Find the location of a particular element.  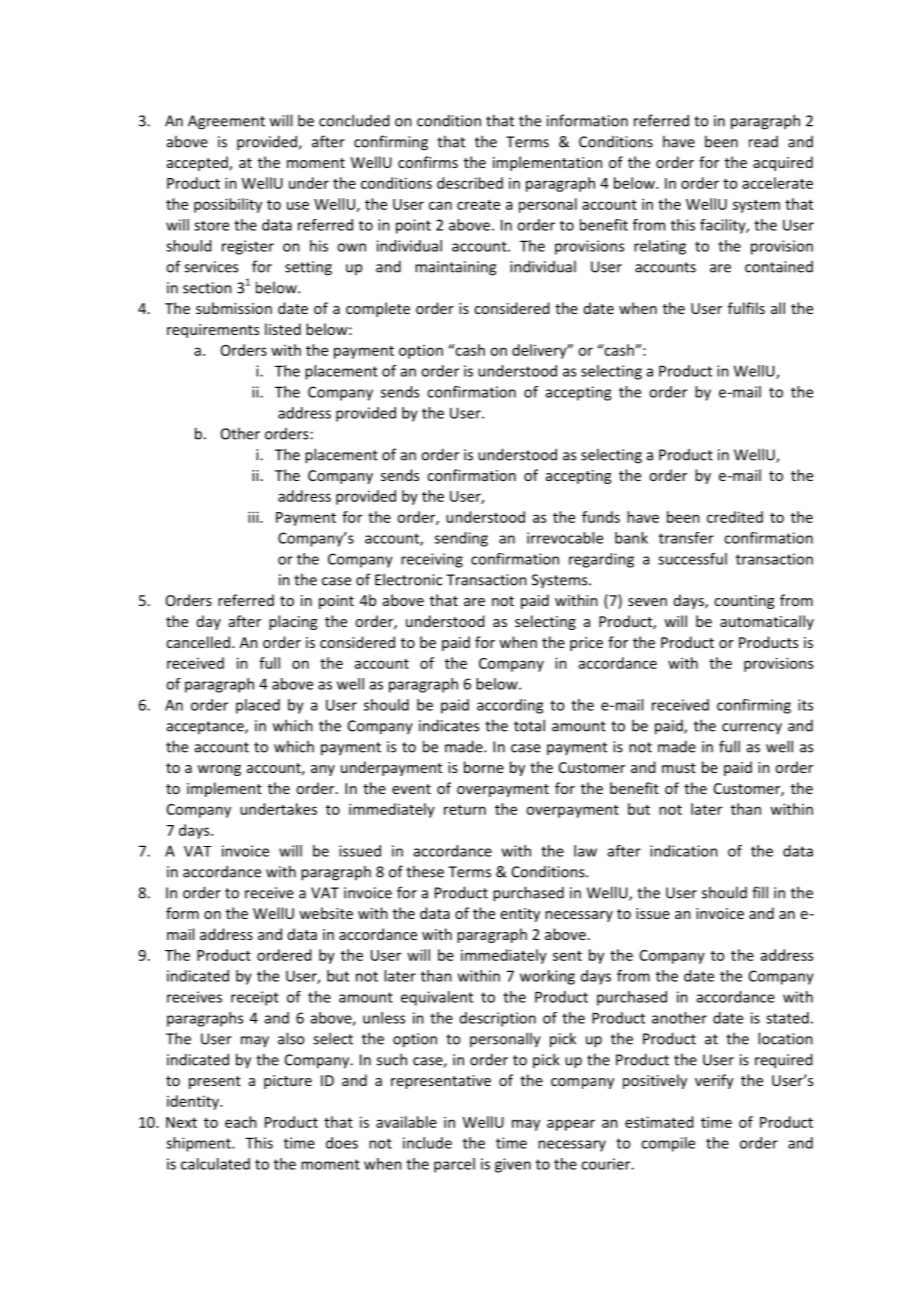

complete is located at coordinates (378, 309).
